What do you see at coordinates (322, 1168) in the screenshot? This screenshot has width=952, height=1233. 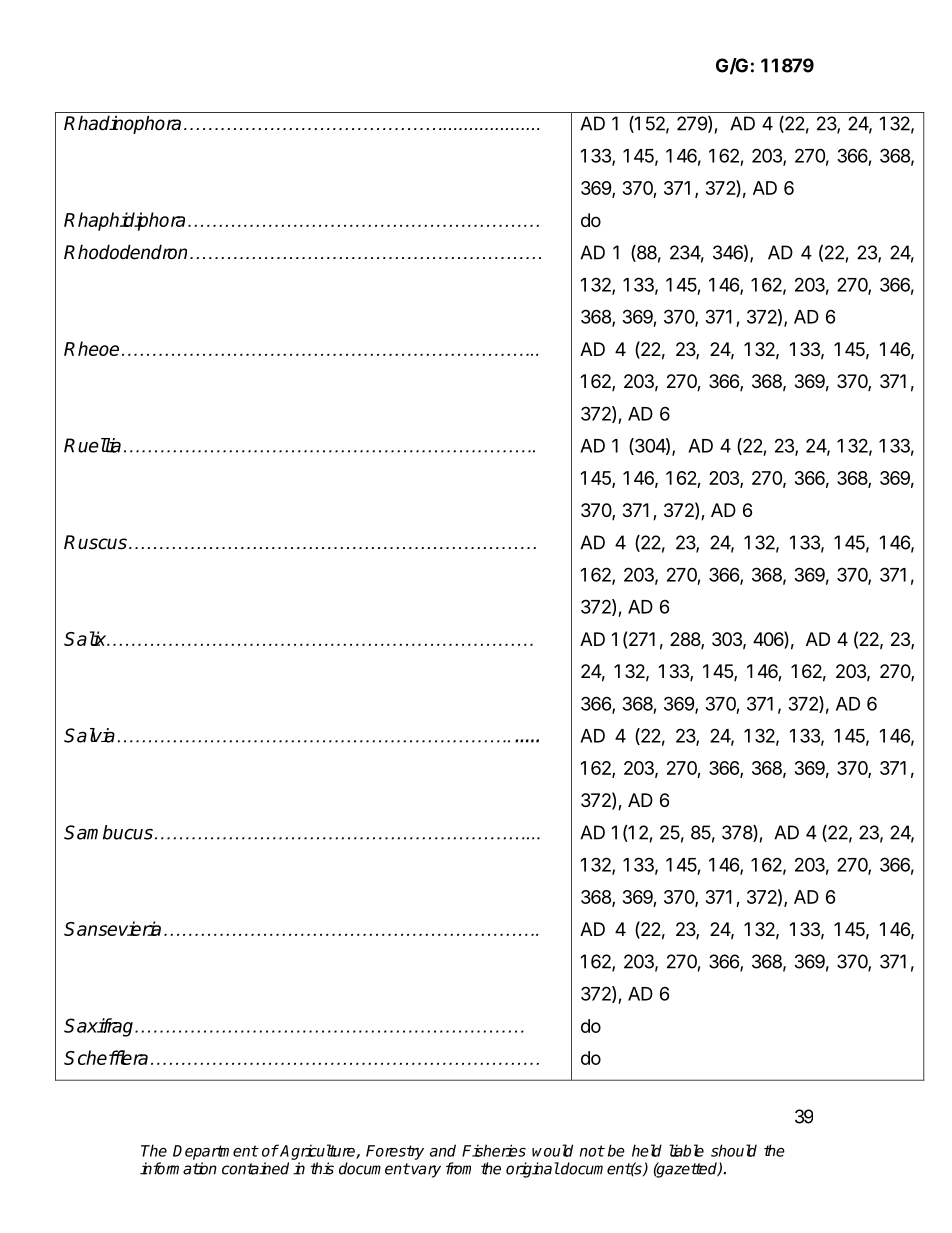 I see `this` at bounding box center [322, 1168].
